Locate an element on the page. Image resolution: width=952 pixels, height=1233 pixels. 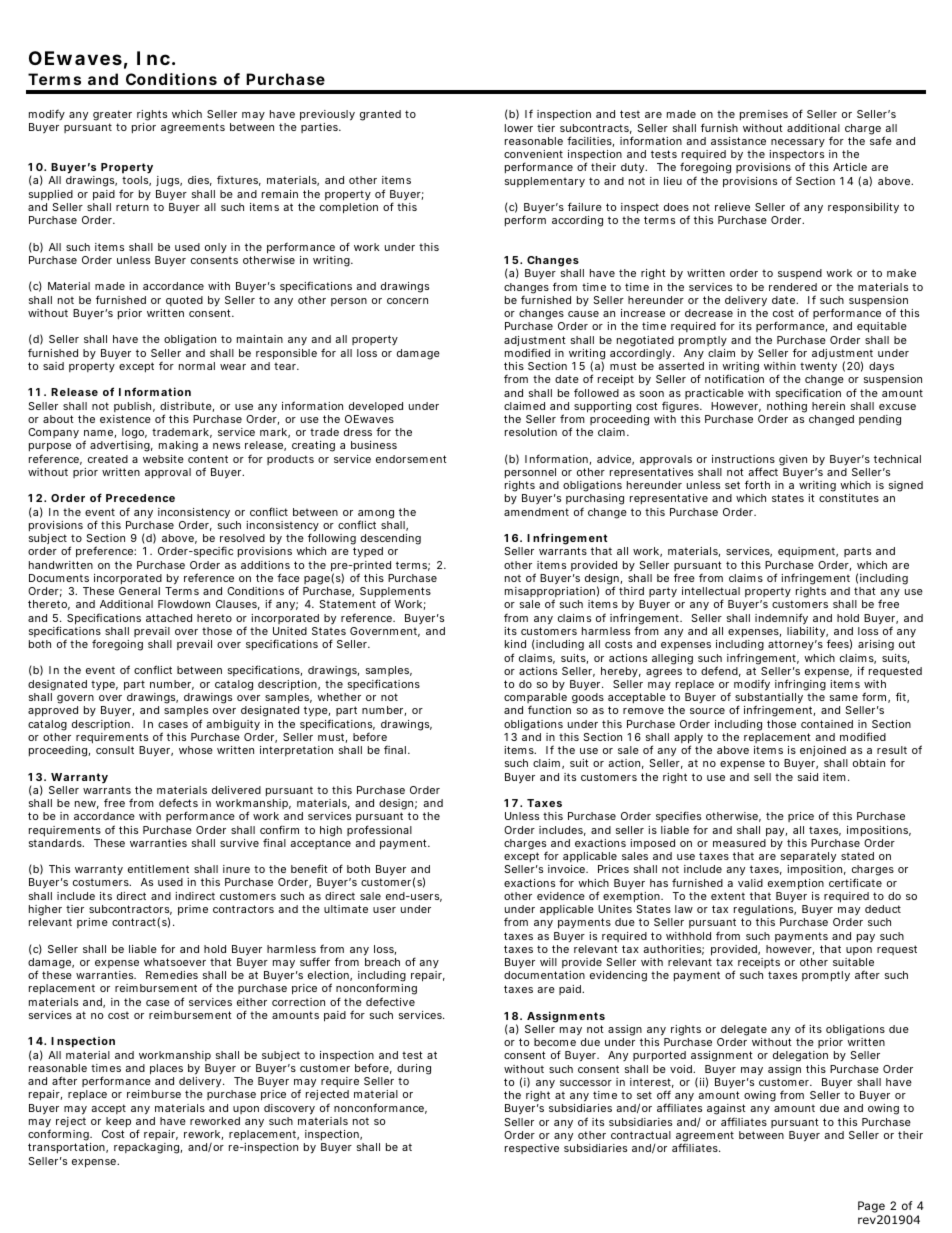
necessary is located at coordinates (798, 143).
